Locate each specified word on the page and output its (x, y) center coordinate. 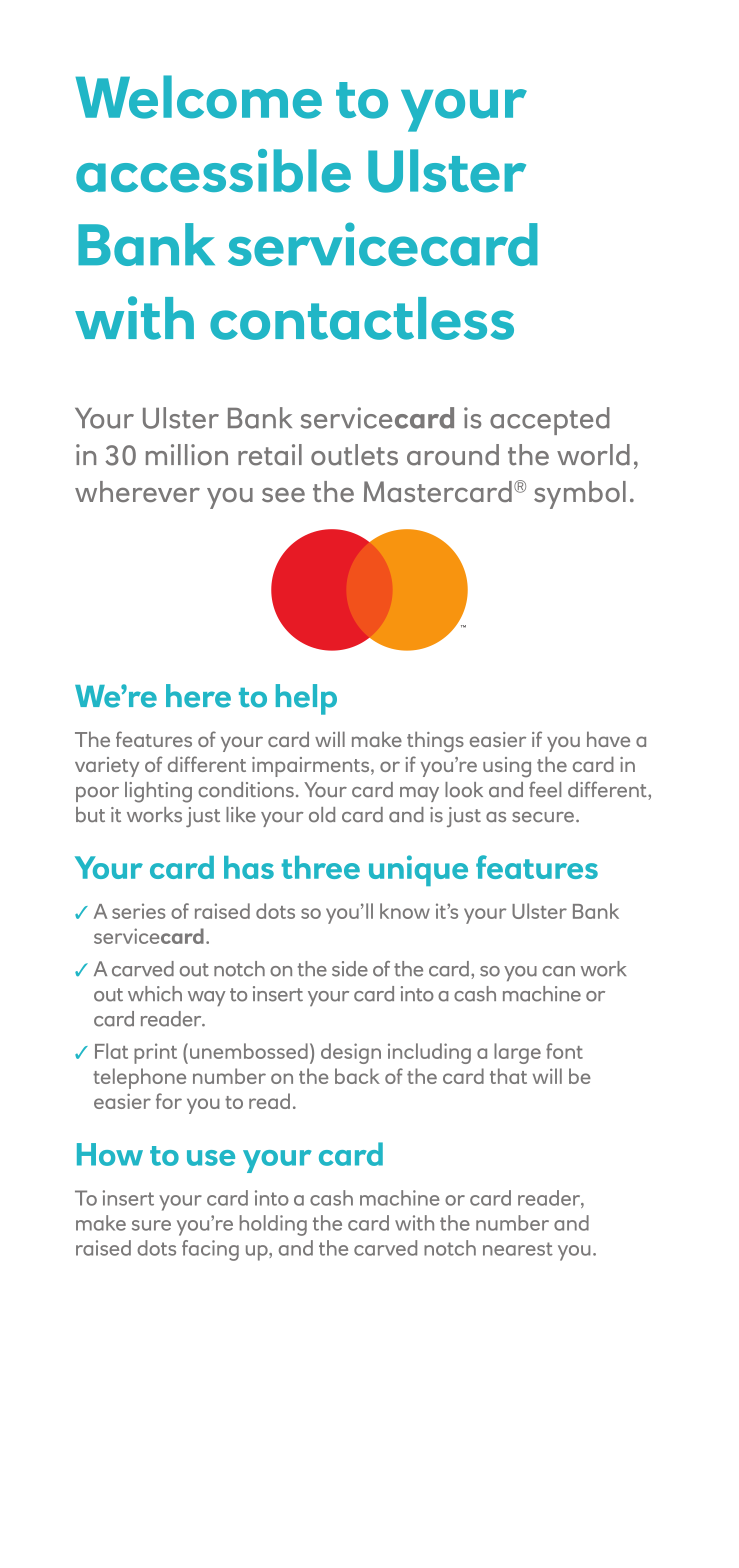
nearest (518, 1249)
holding (273, 1225)
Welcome (199, 97)
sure (151, 1225)
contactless (362, 318)
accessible (213, 171)
